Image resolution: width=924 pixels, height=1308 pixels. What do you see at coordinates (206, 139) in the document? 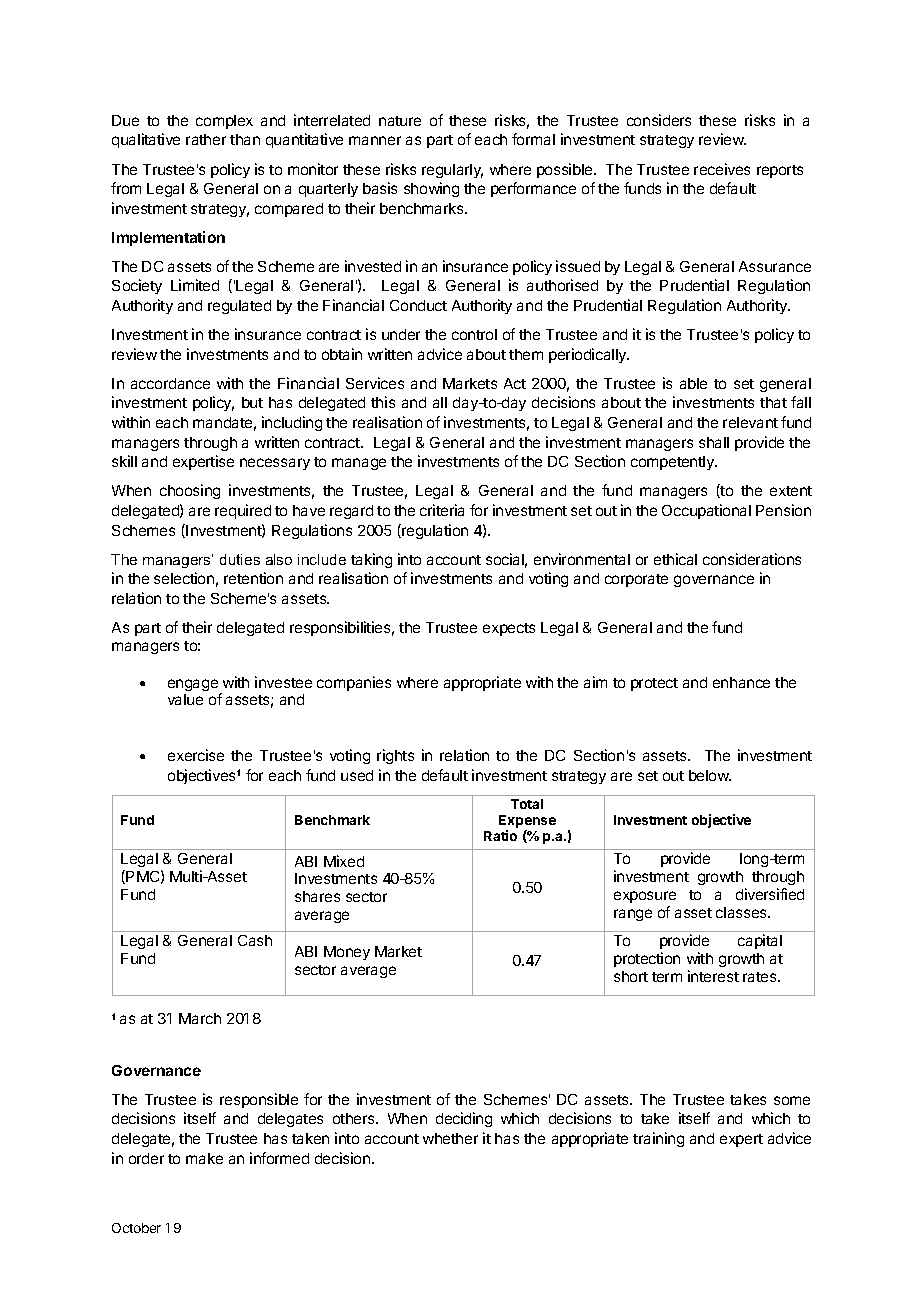
I see `rather` at bounding box center [206, 139].
